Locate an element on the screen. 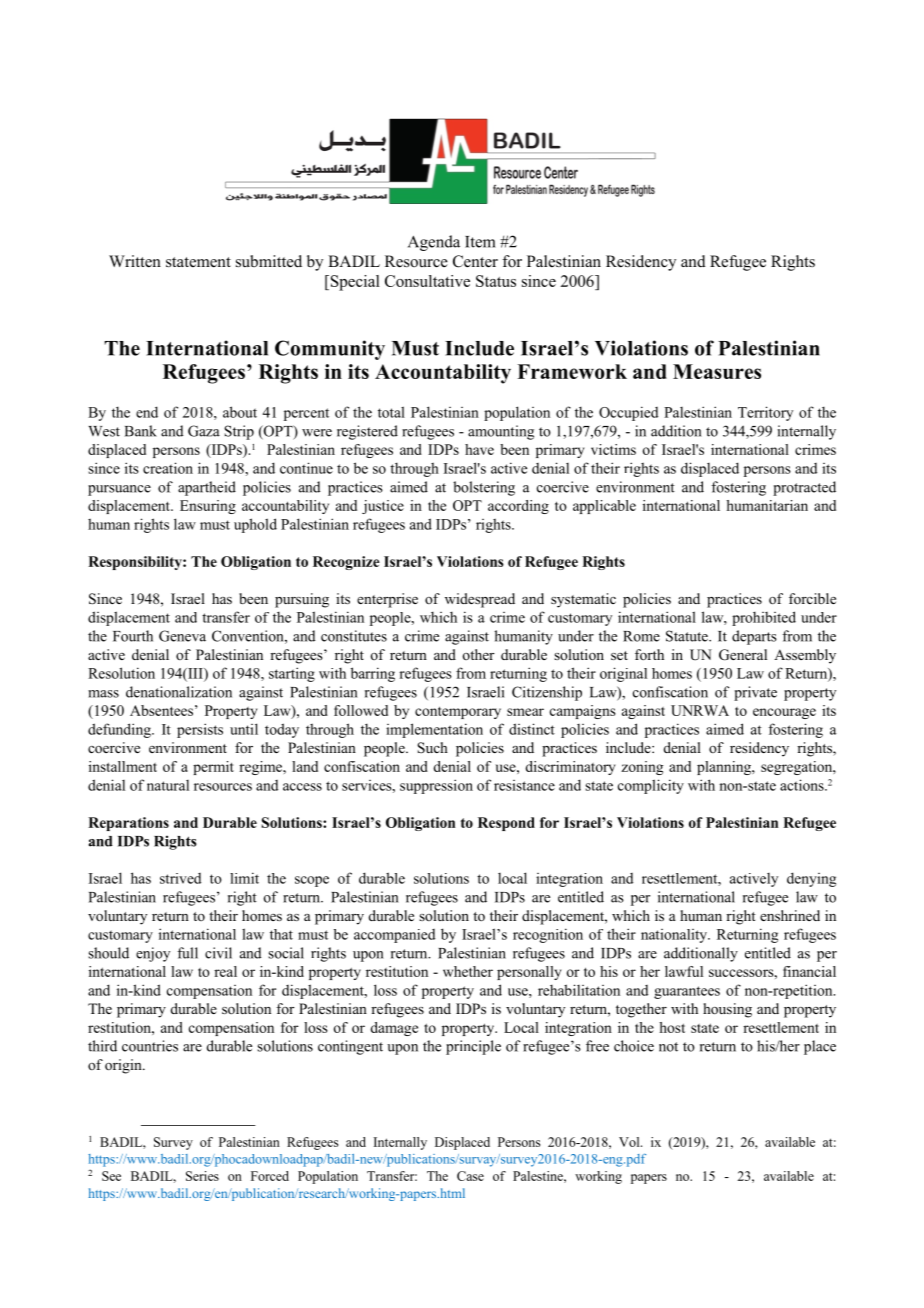  persists is located at coordinates (200, 730).
